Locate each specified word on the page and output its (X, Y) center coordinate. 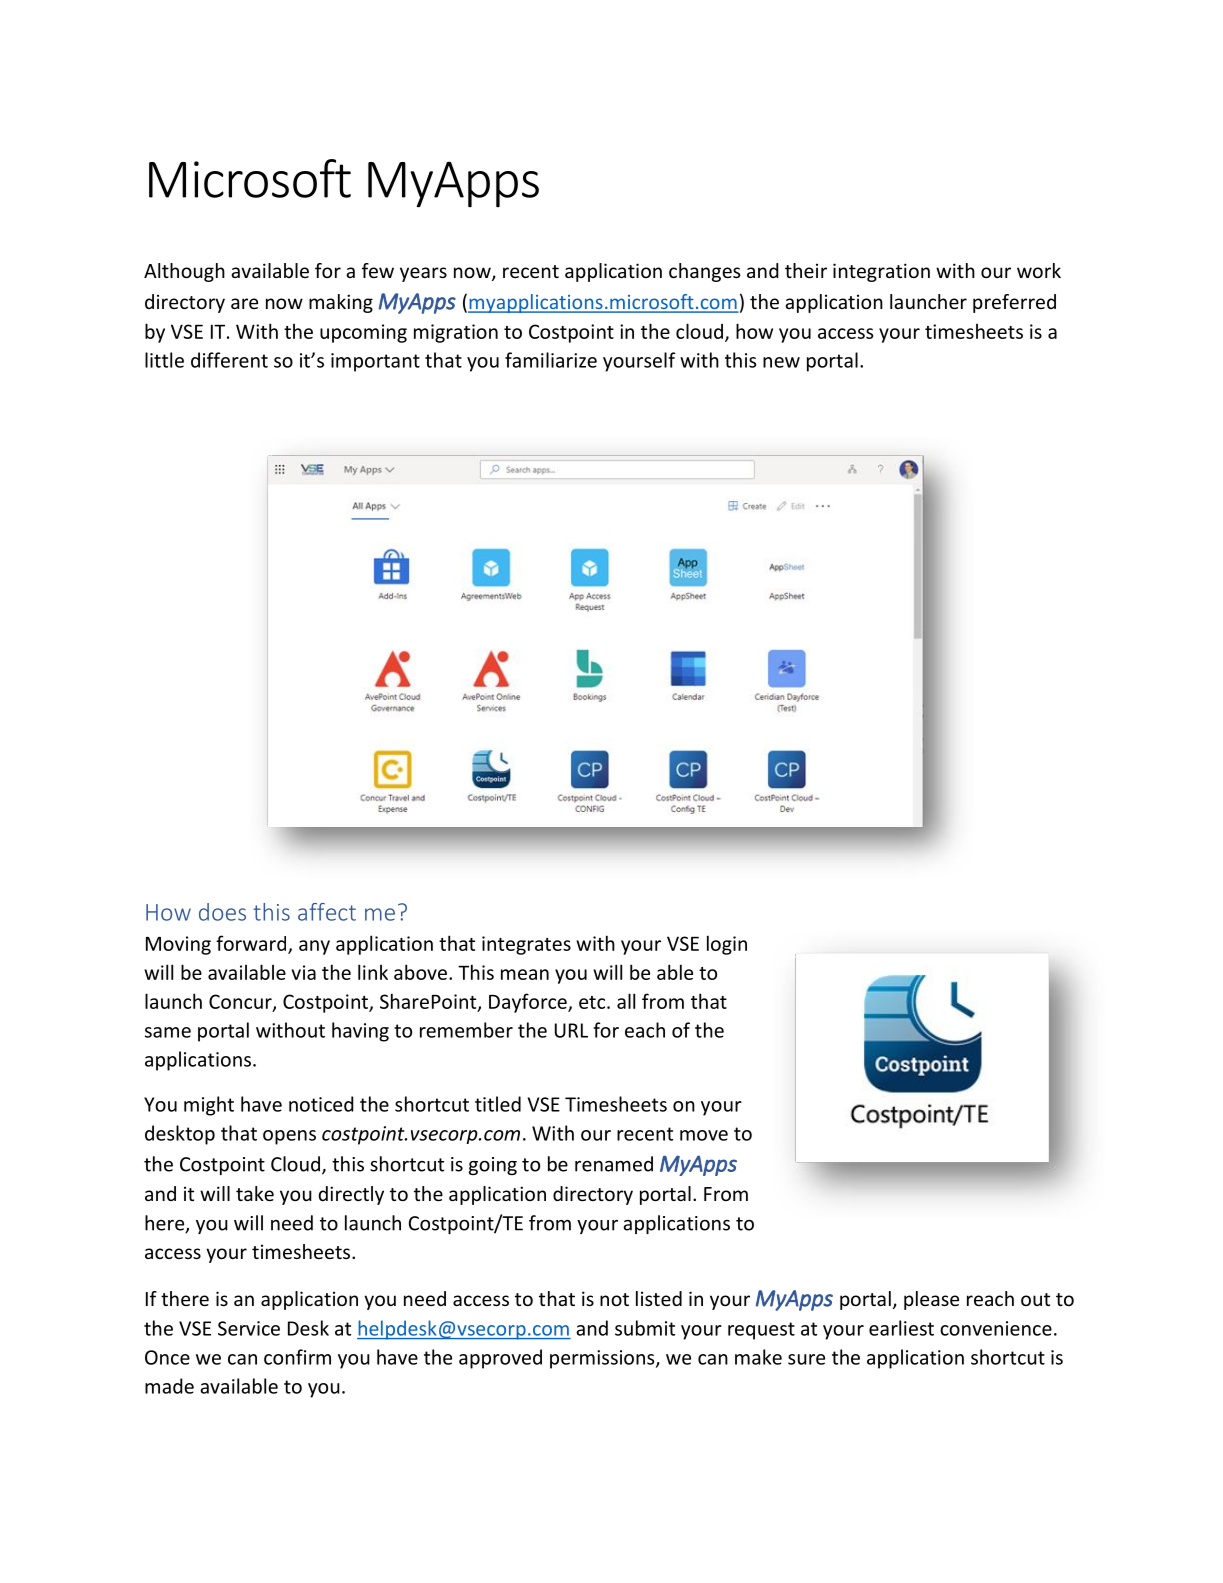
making (341, 303)
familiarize (551, 360)
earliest (901, 1328)
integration (881, 272)
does (222, 912)
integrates (526, 945)
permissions (603, 1359)
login (727, 945)
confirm (297, 1357)
